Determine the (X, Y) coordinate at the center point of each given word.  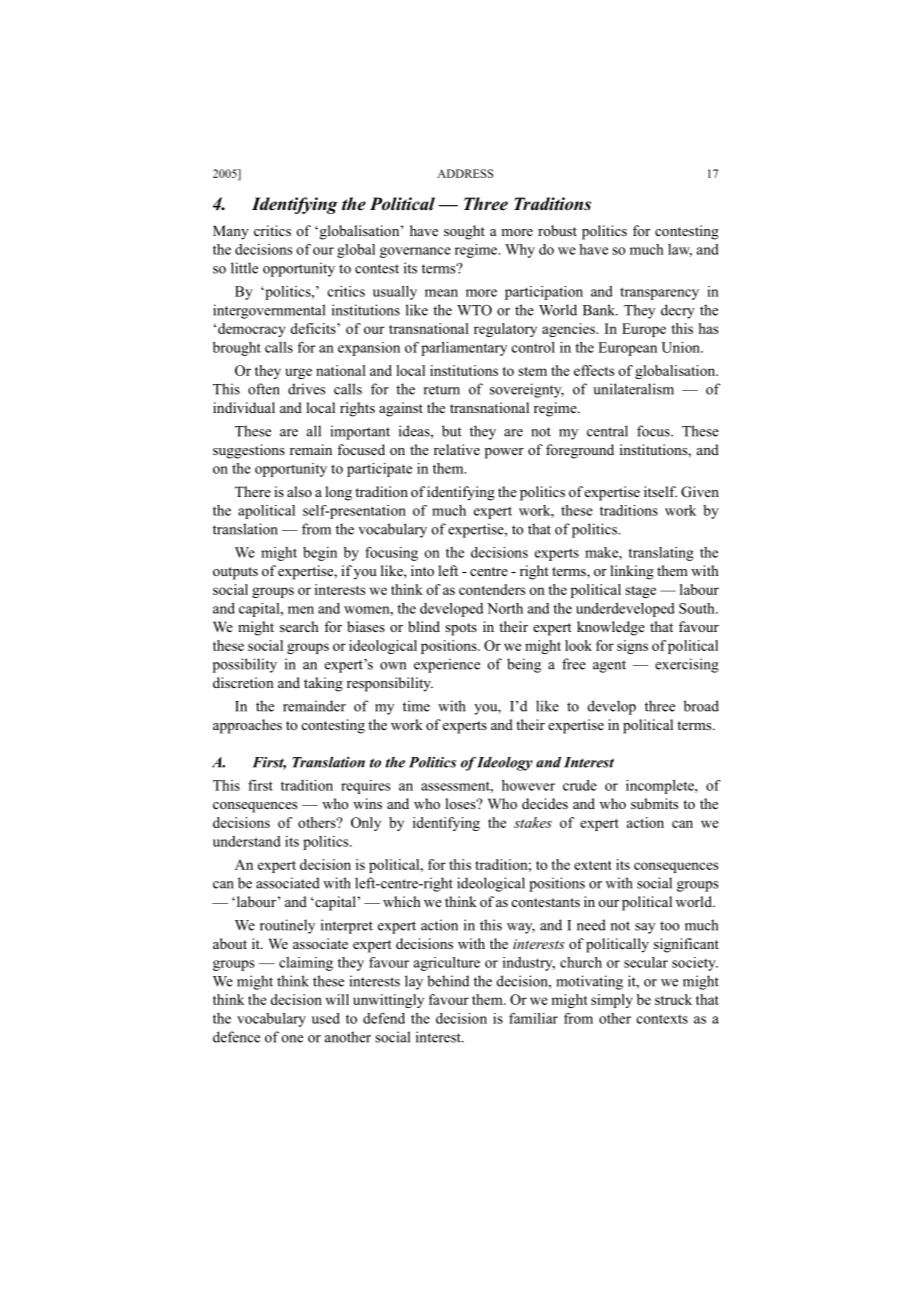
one (292, 1039)
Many (231, 232)
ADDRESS (465, 173)
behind (448, 981)
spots (461, 629)
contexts (662, 1019)
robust (557, 230)
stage (640, 592)
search (299, 626)
